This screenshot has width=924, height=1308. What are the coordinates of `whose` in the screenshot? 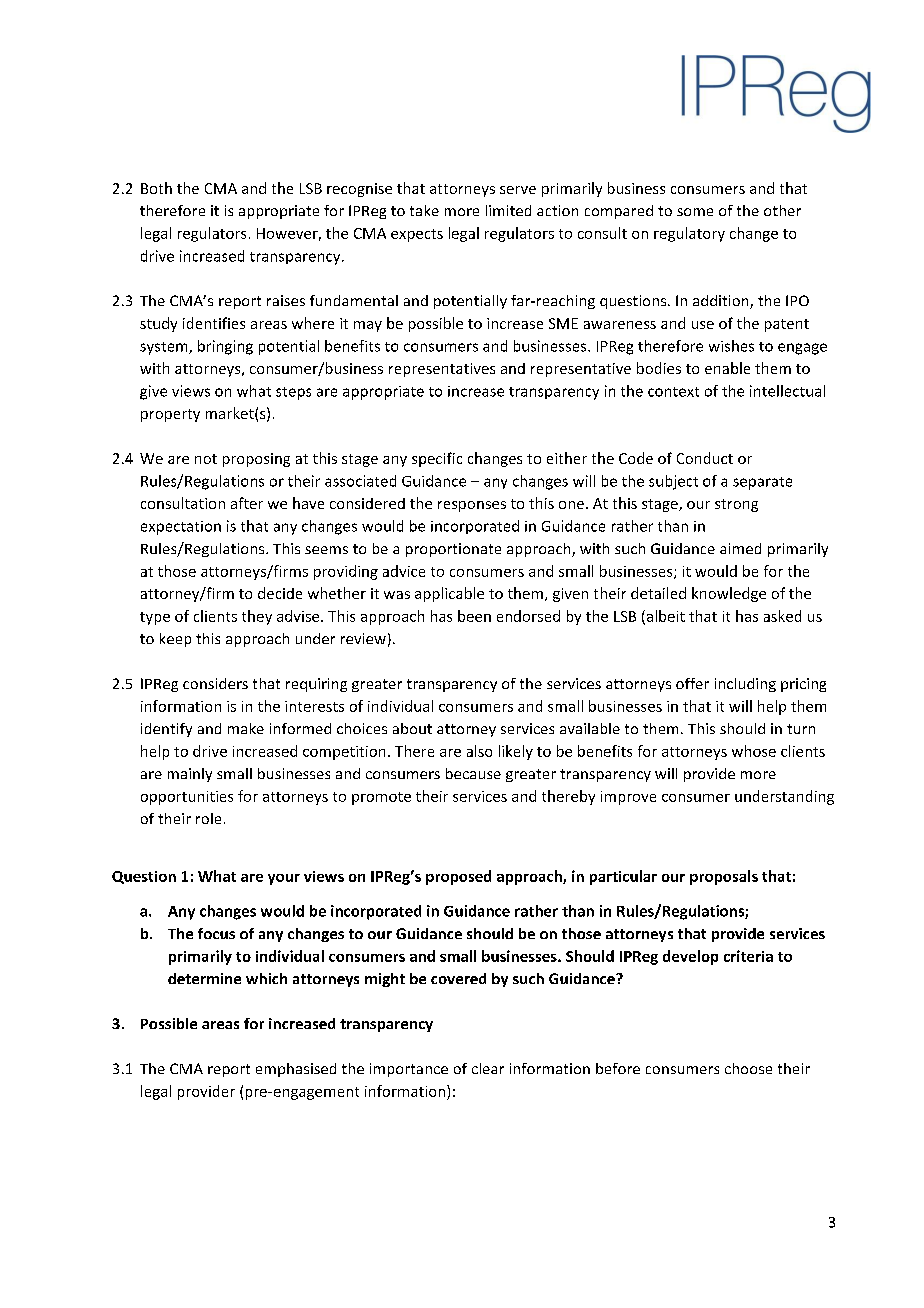 It's located at (754, 751).
